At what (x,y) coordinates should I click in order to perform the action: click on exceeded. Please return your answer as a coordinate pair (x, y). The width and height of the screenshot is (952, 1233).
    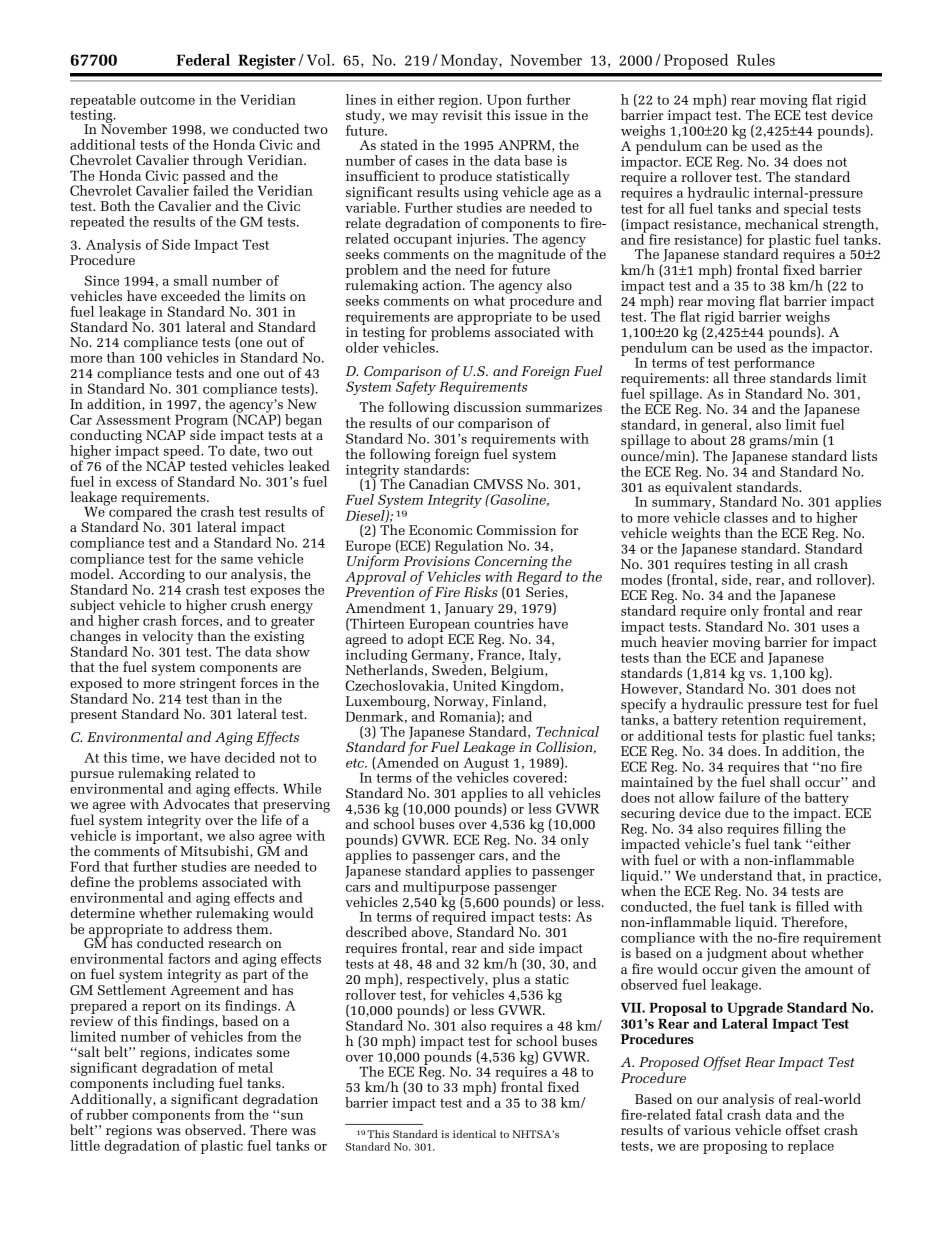
    Looking at the image, I should click on (190, 295).
